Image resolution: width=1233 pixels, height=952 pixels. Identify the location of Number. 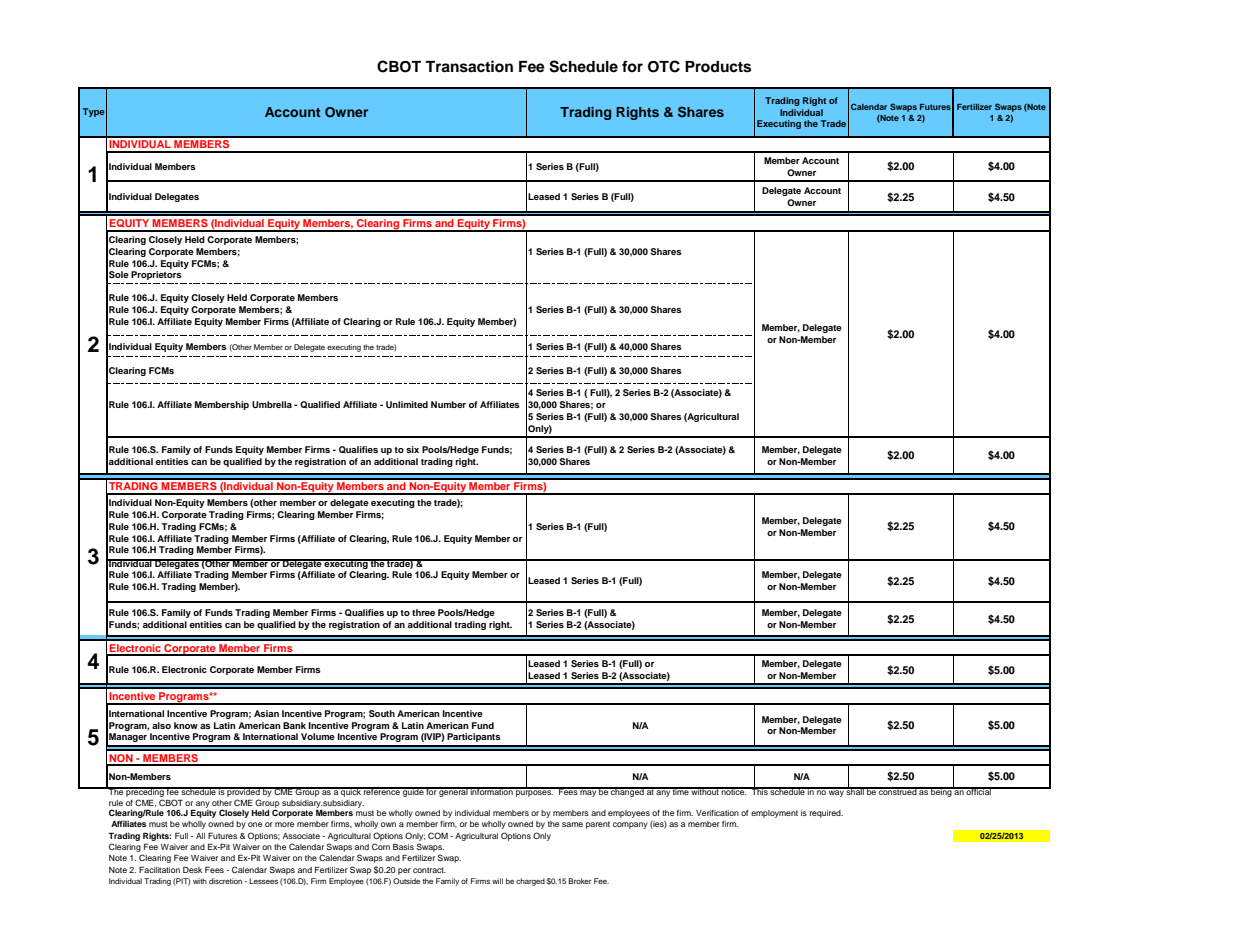
(448, 404).
